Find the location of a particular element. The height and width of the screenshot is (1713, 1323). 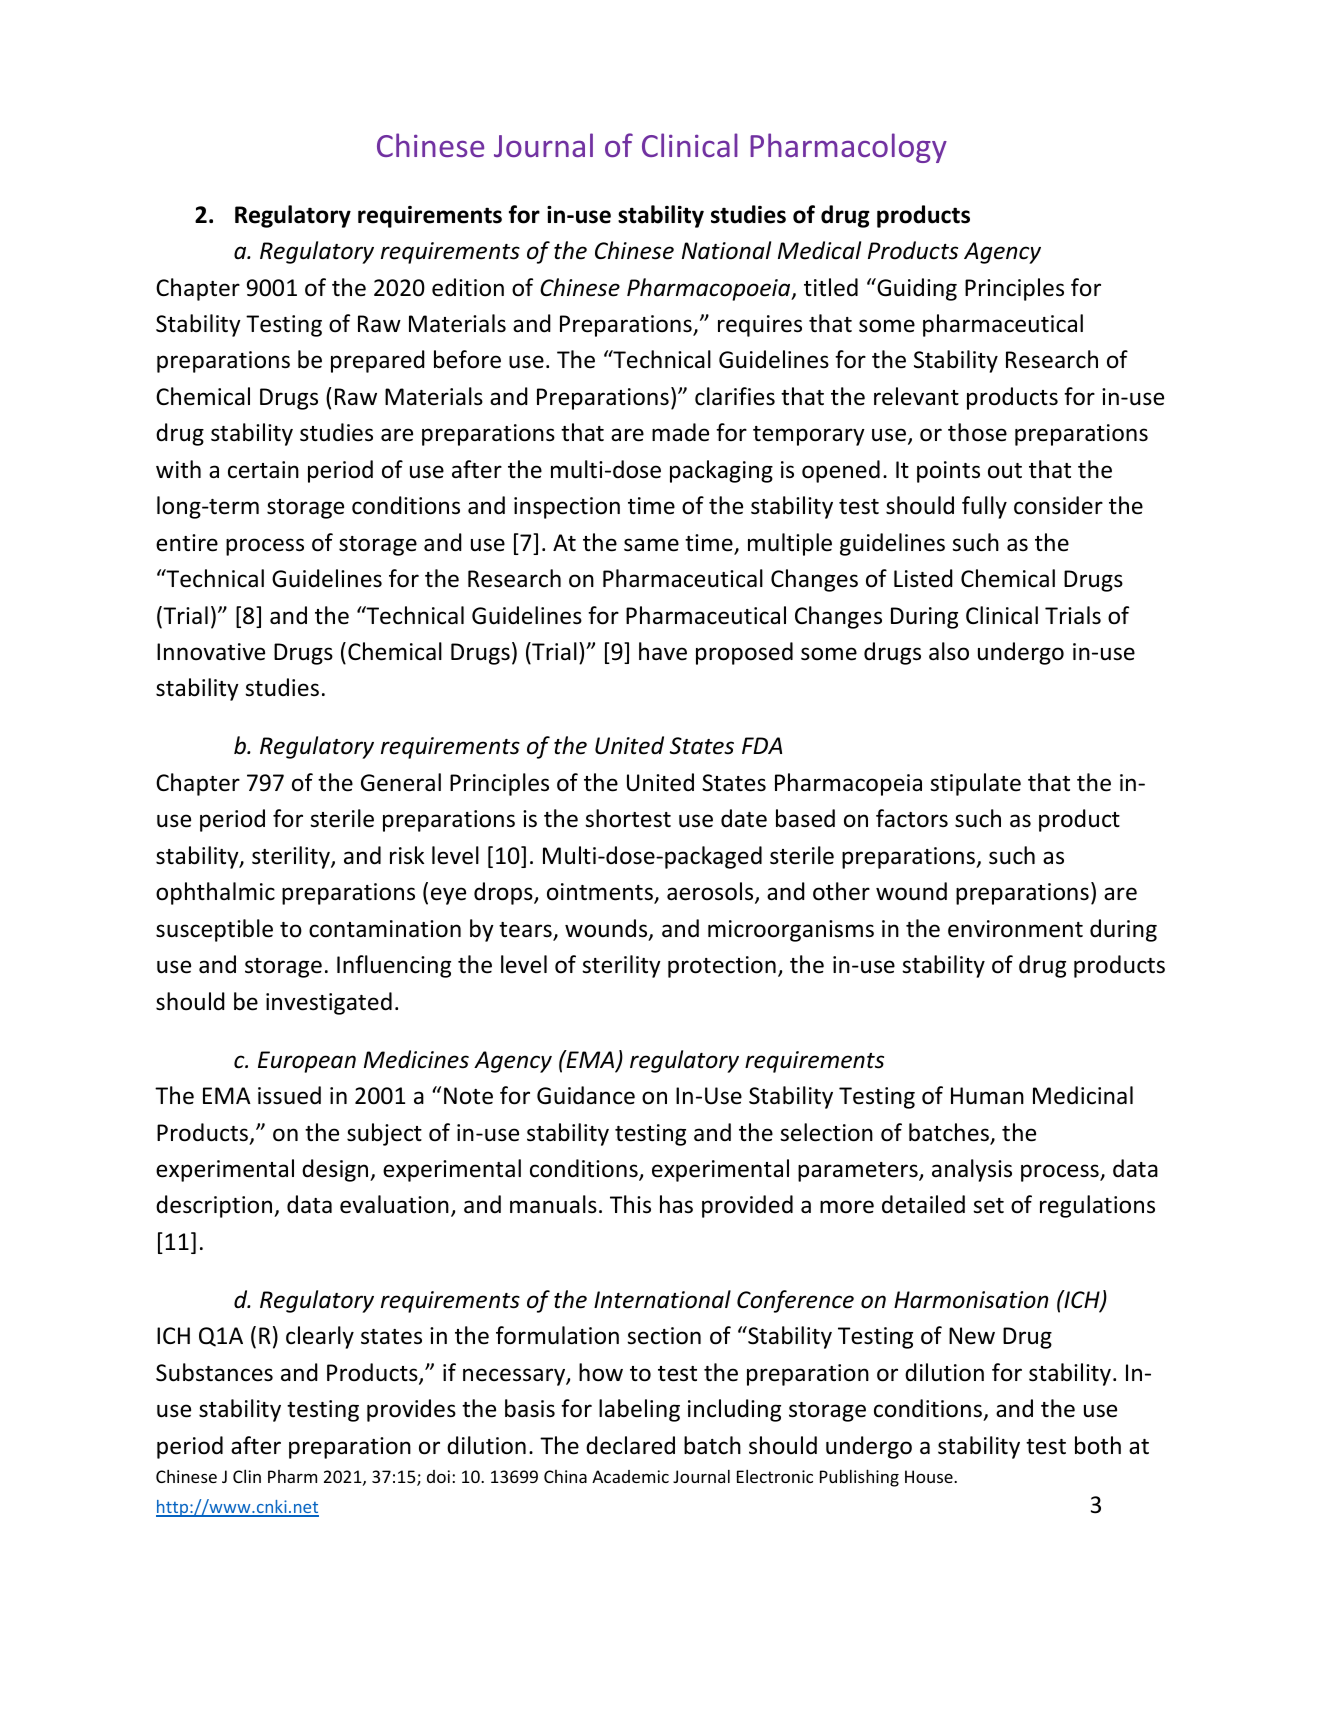

ophthalmic is located at coordinates (215, 893).
